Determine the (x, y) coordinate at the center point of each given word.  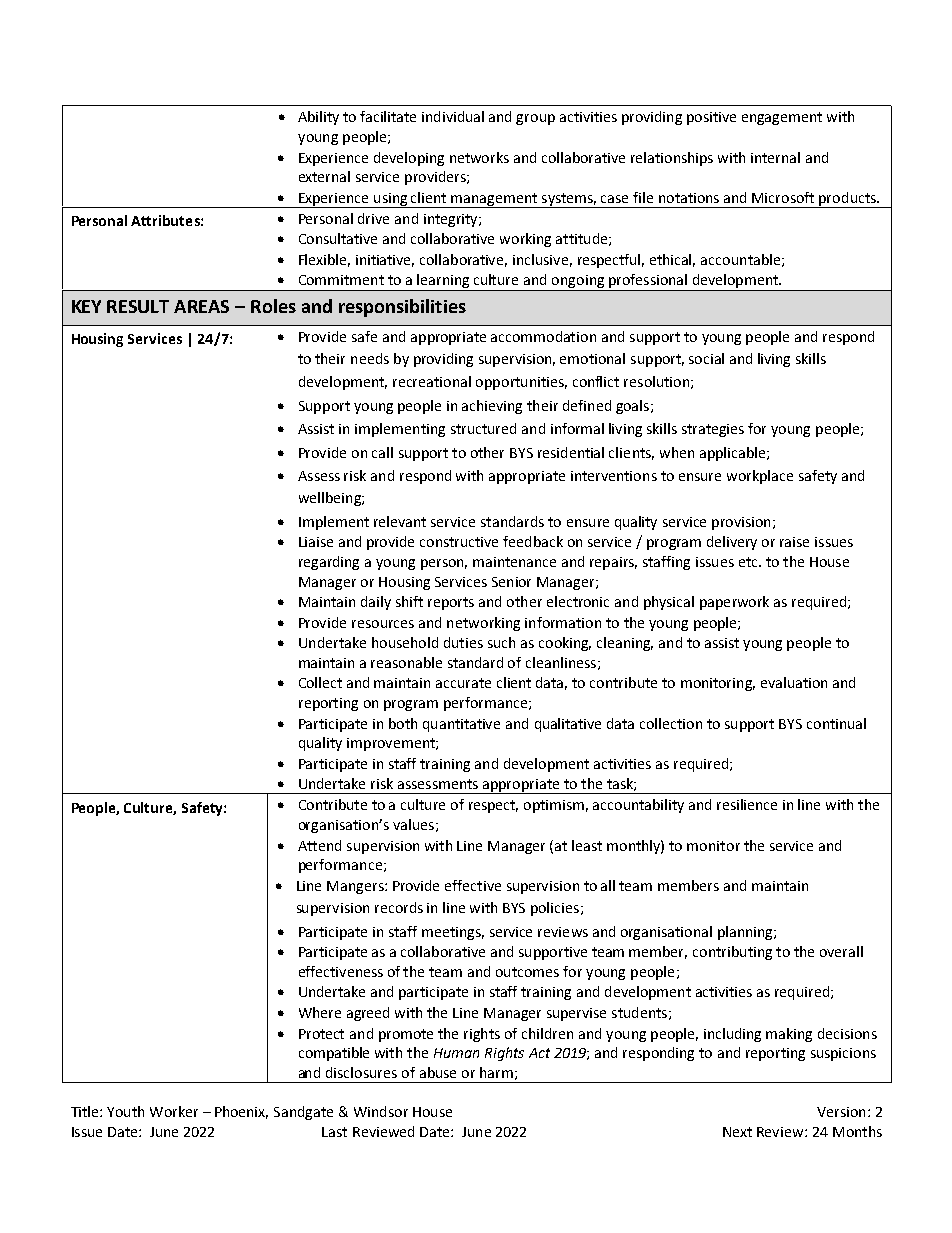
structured (483, 428)
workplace (760, 477)
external (324, 176)
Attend (319, 845)
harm (496, 1072)
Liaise (316, 542)
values (413, 824)
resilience (747, 804)
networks (479, 157)
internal (775, 157)
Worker (174, 1111)
